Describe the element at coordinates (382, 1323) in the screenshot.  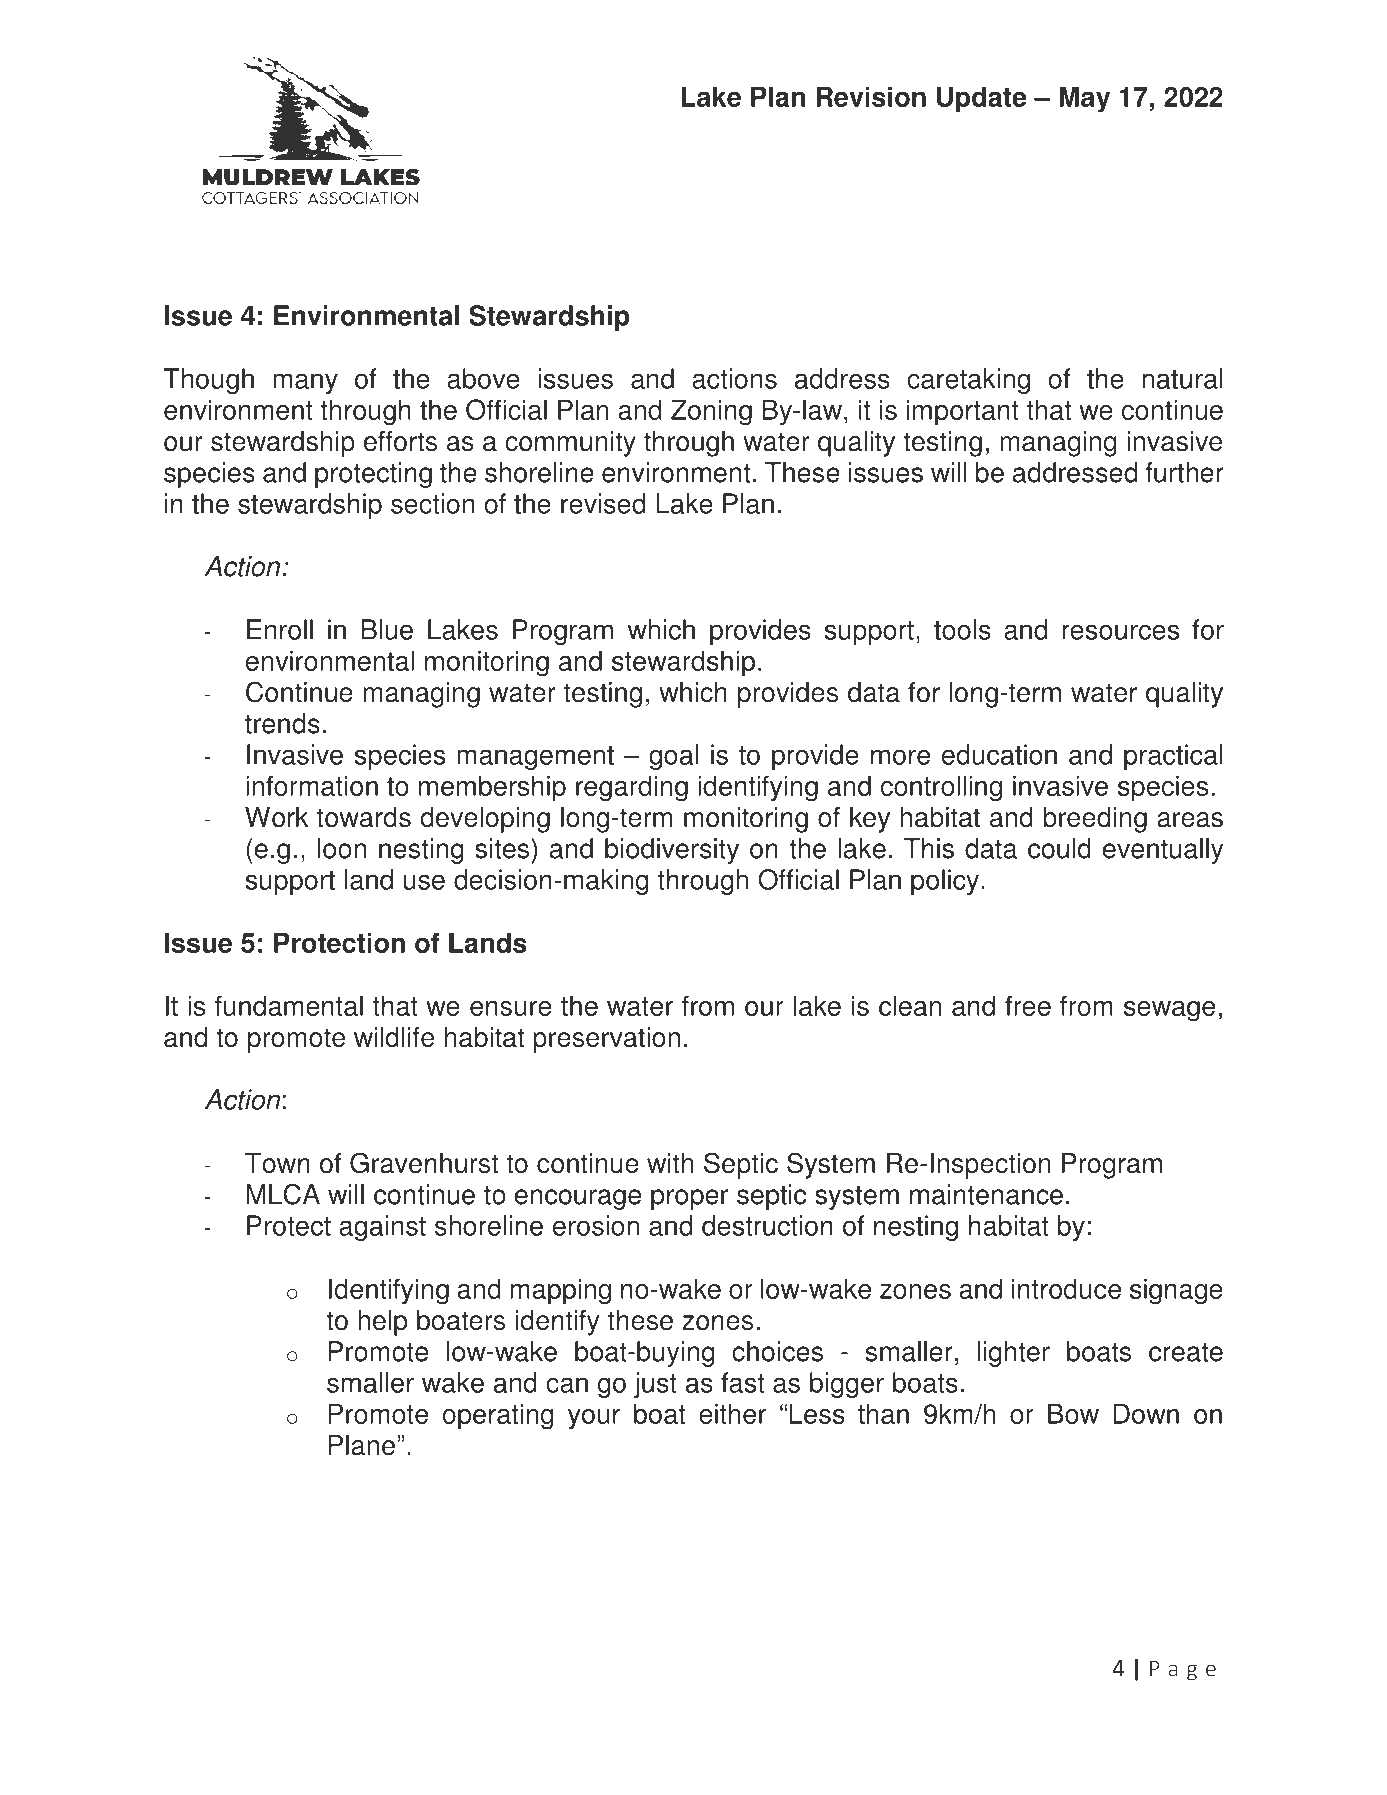
I see `help` at that location.
